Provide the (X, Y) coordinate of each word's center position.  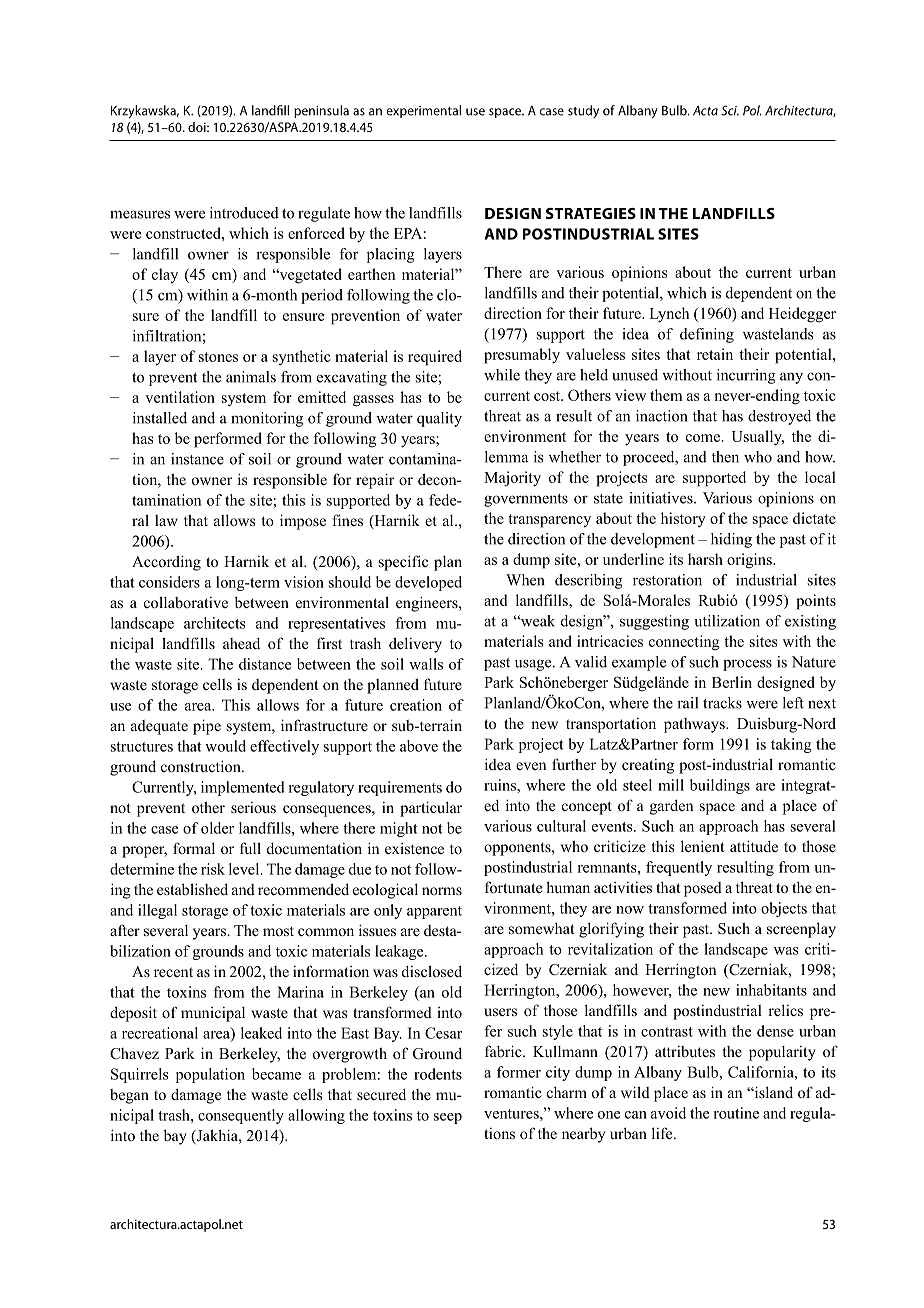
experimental (424, 111)
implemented (243, 788)
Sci (730, 110)
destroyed (779, 417)
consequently (241, 1116)
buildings (720, 786)
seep (448, 1118)
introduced (244, 213)
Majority (512, 479)
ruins (501, 785)
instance (197, 459)
